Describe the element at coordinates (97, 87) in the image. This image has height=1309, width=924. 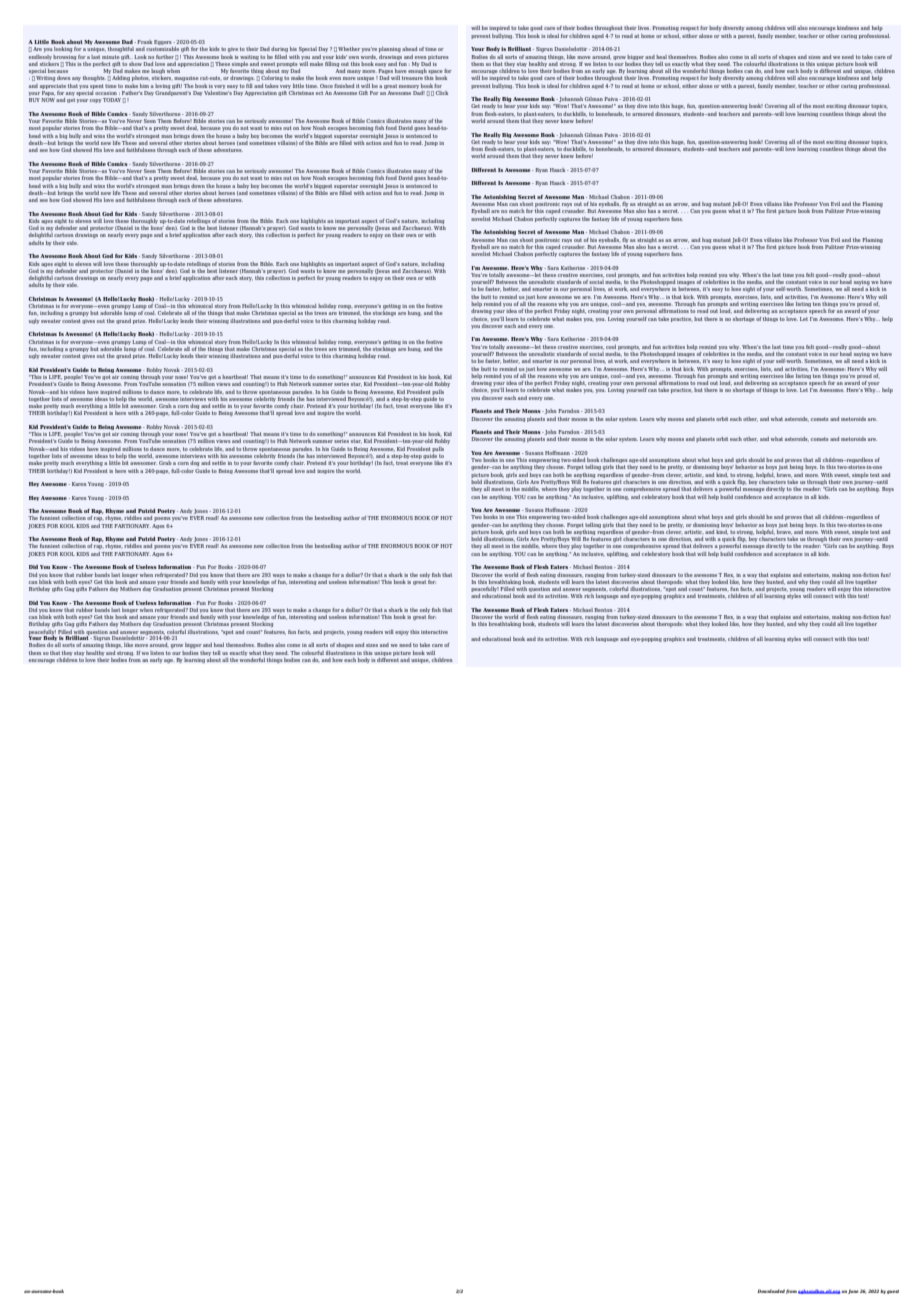
I see `spent` at that location.
